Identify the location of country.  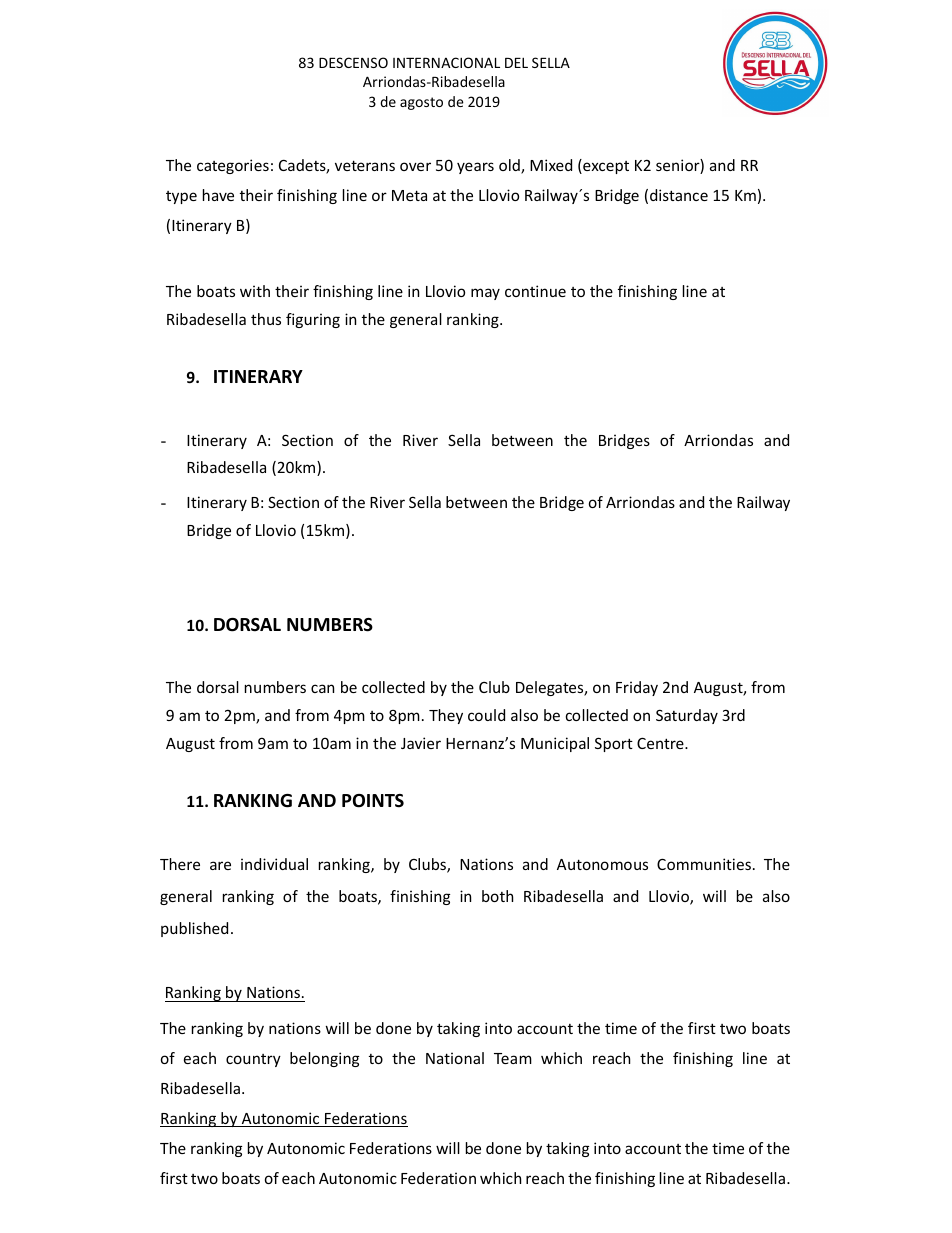
(253, 1060).
